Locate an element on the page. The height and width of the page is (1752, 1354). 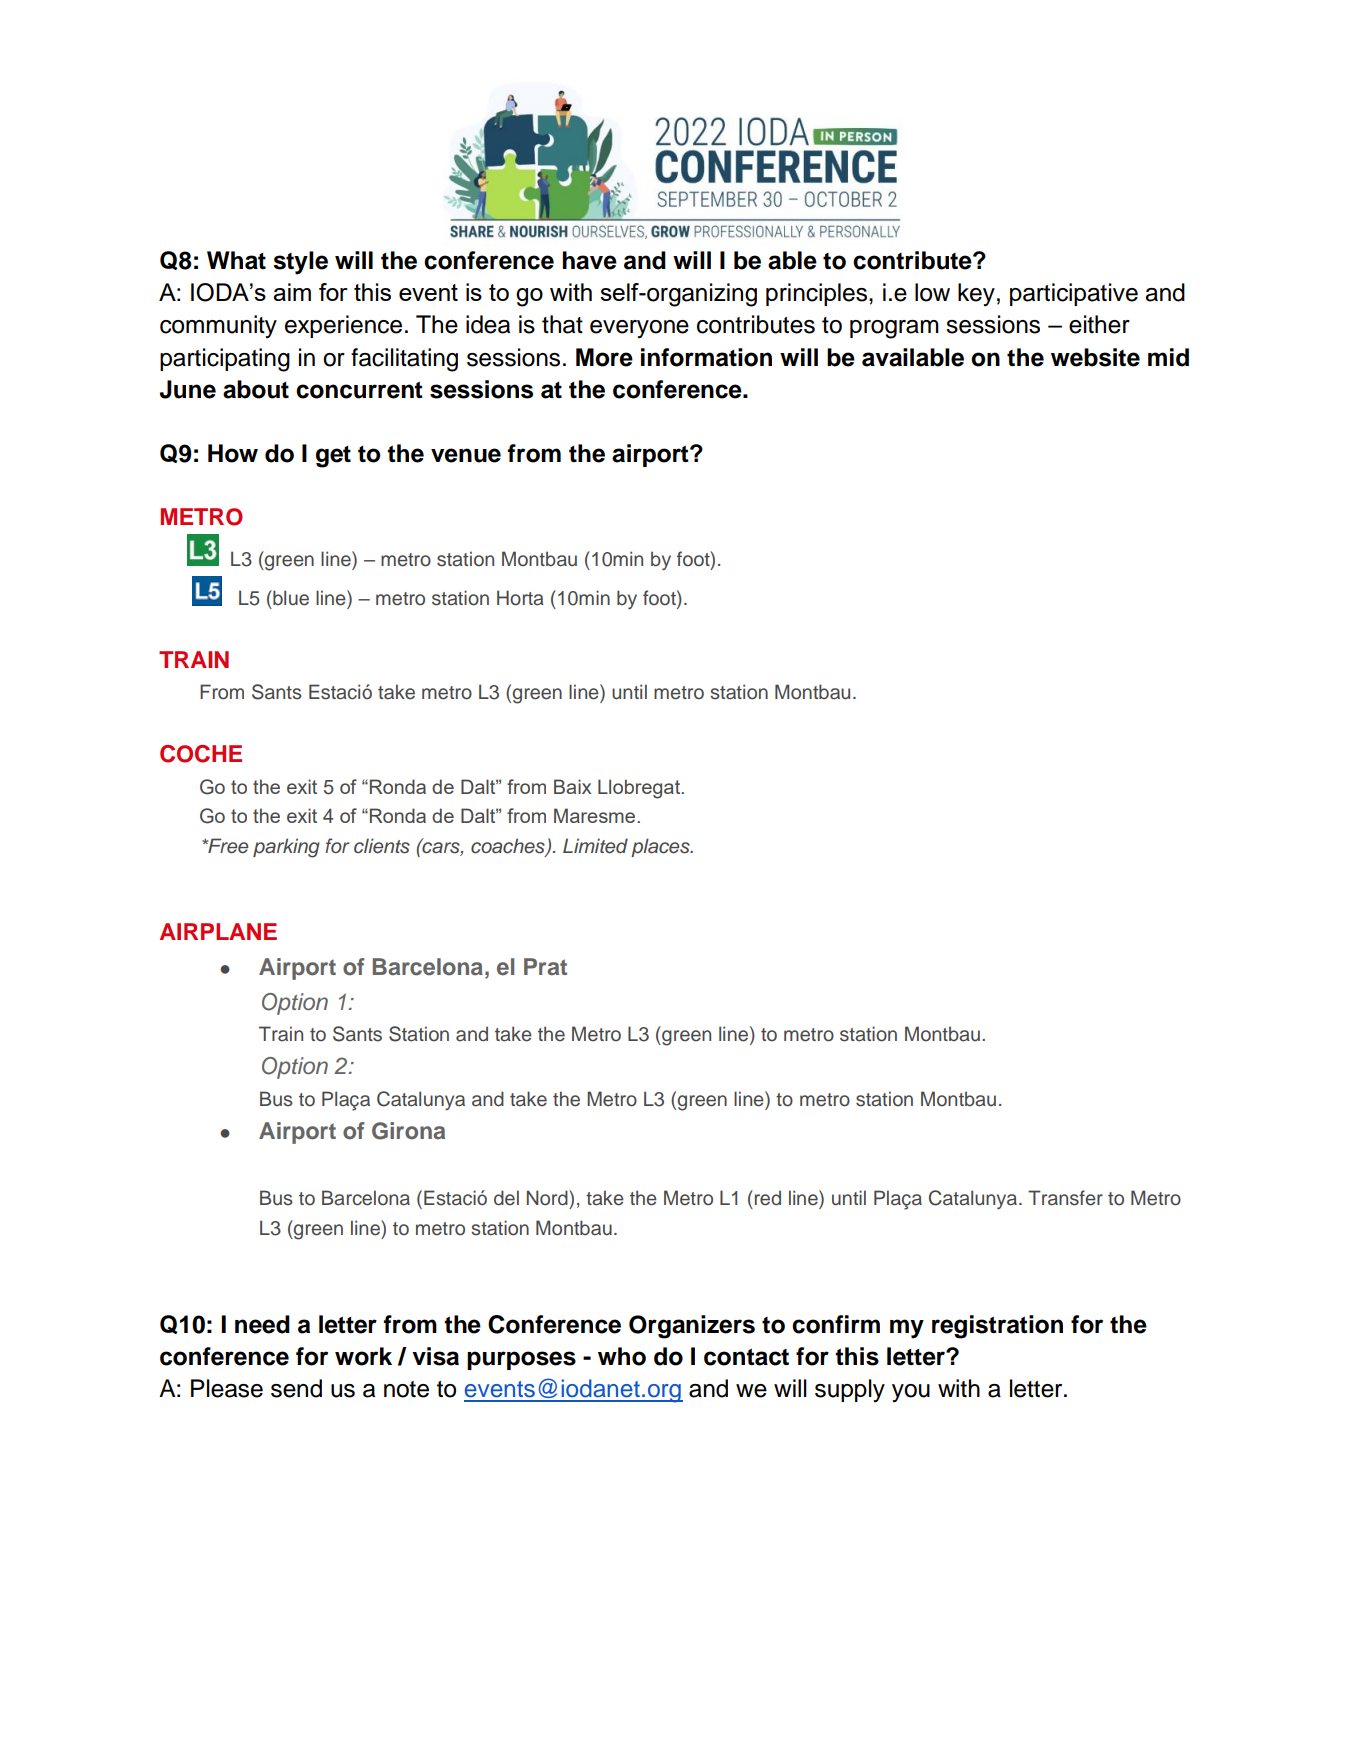
Horta is located at coordinates (520, 598).
